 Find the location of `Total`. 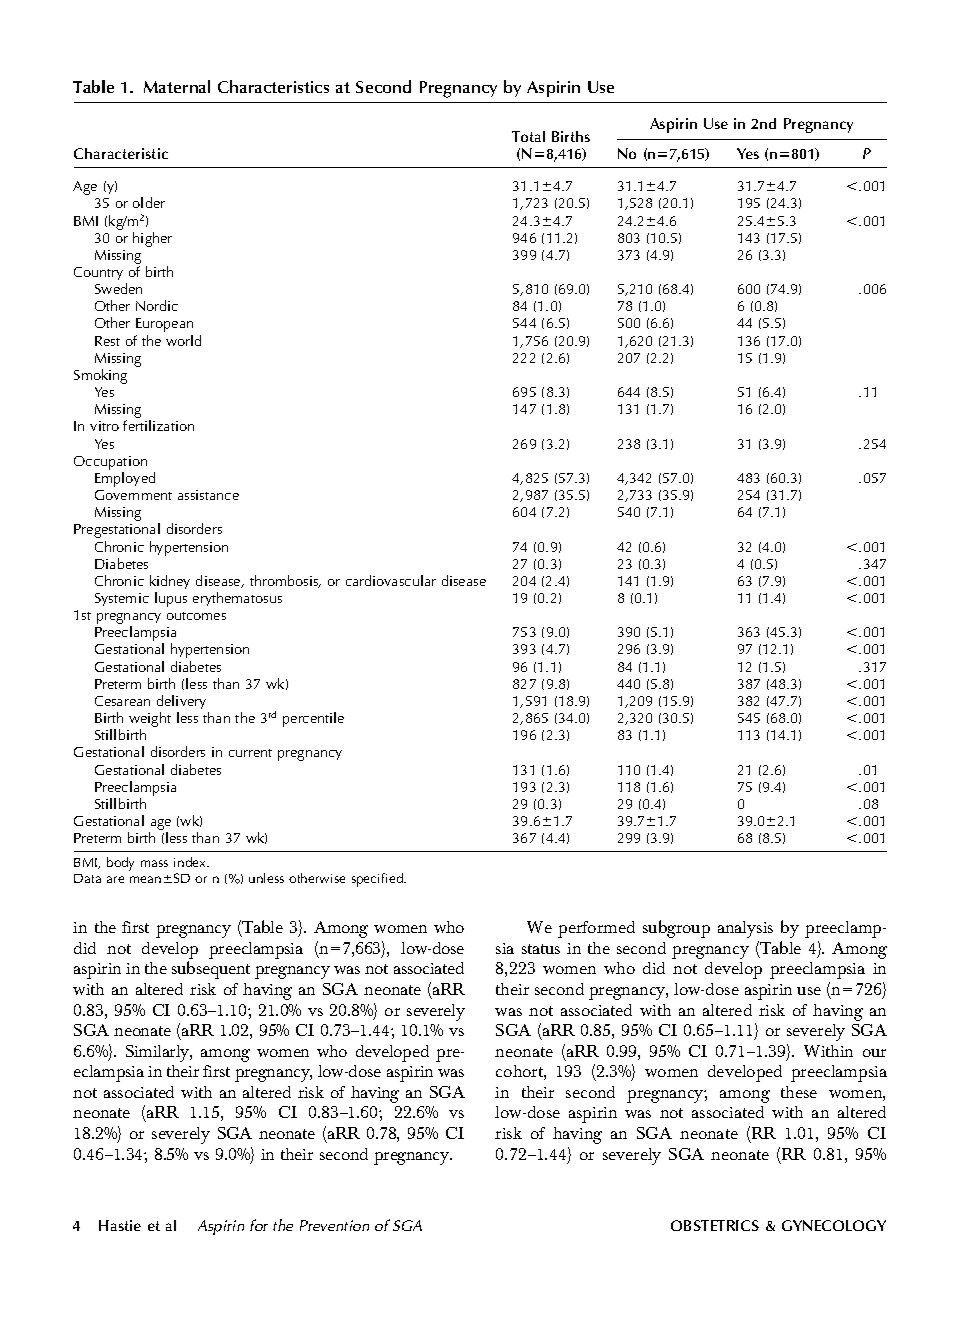

Total is located at coordinates (528, 136).
